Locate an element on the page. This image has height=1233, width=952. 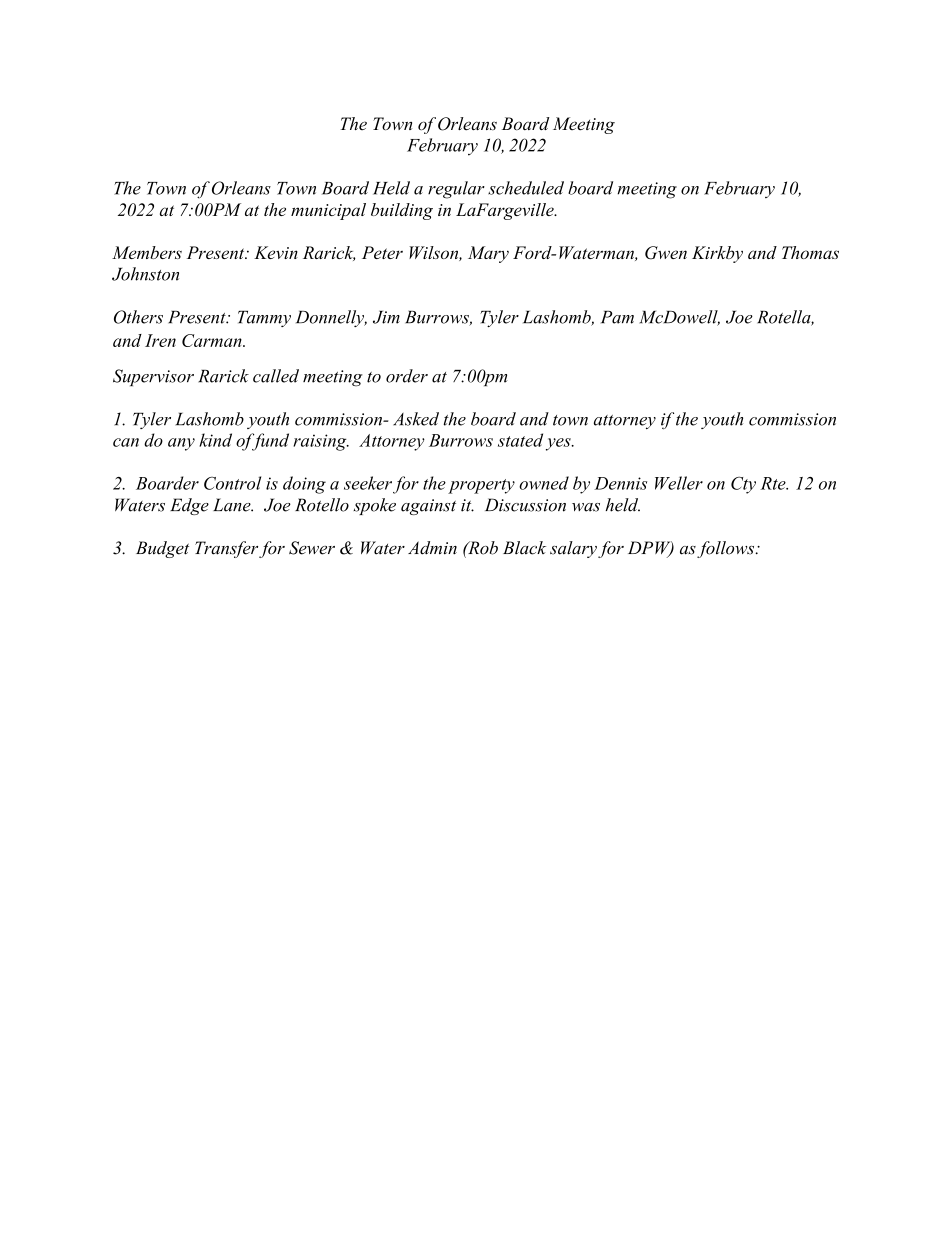
Admin is located at coordinates (432, 548).
